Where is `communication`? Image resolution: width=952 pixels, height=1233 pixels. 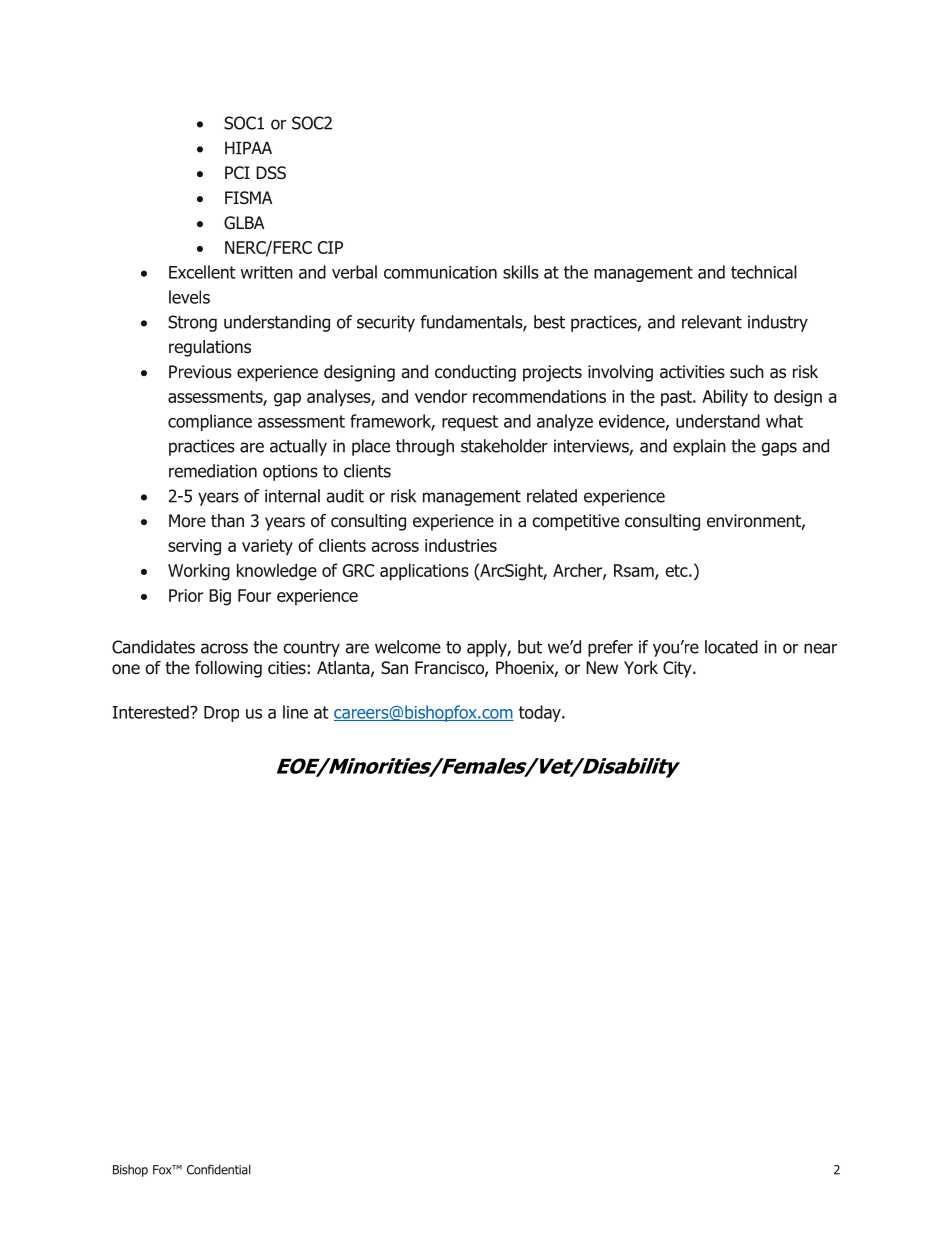 communication is located at coordinates (440, 272).
